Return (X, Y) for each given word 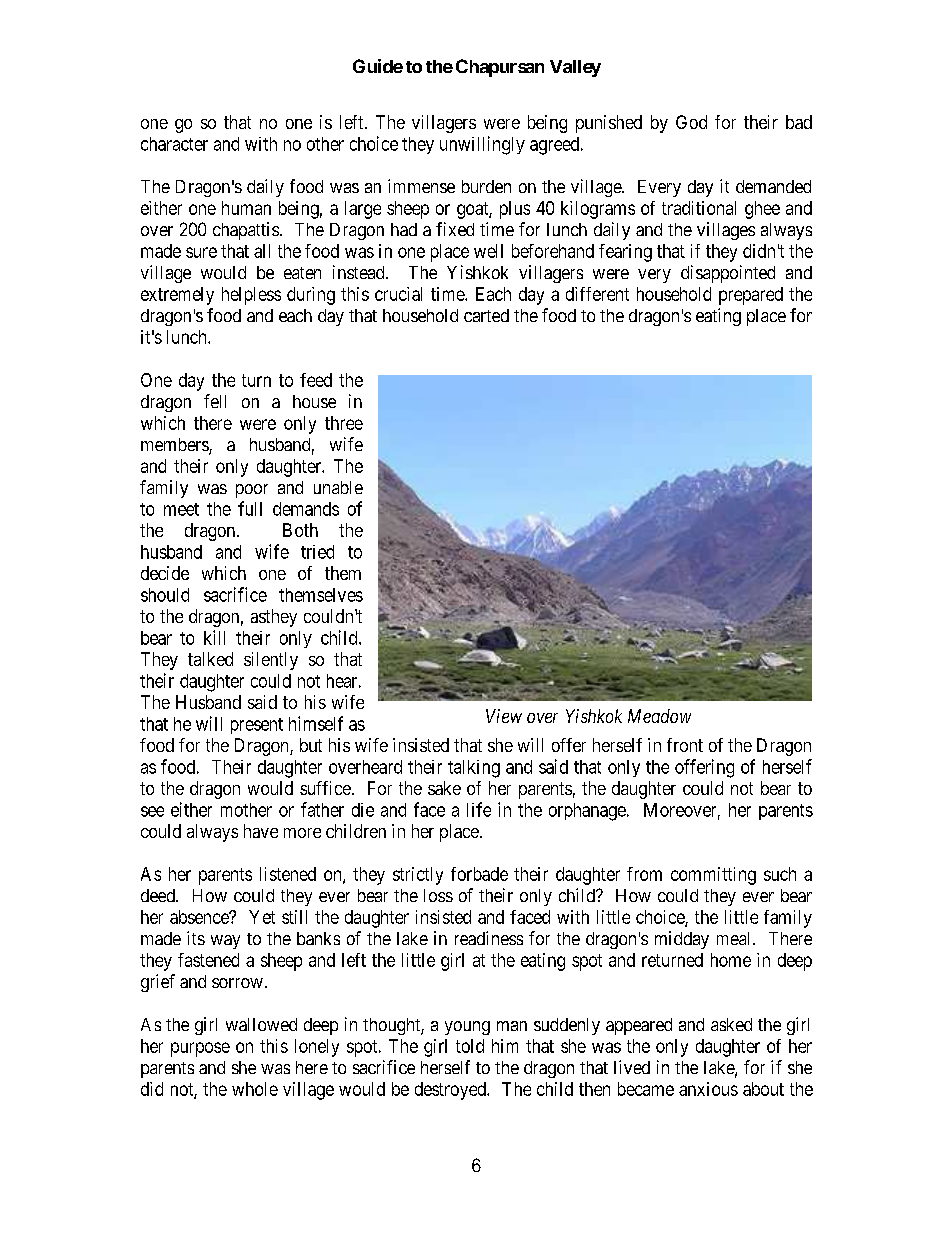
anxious (708, 1089)
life (479, 809)
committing (713, 876)
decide (165, 573)
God (691, 122)
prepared (751, 296)
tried (317, 552)
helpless (251, 296)
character (174, 144)
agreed (556, 146)
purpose (200, 1049)
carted (486, 315)
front (685, 745)
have (261, 831)
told (470, 1046)
